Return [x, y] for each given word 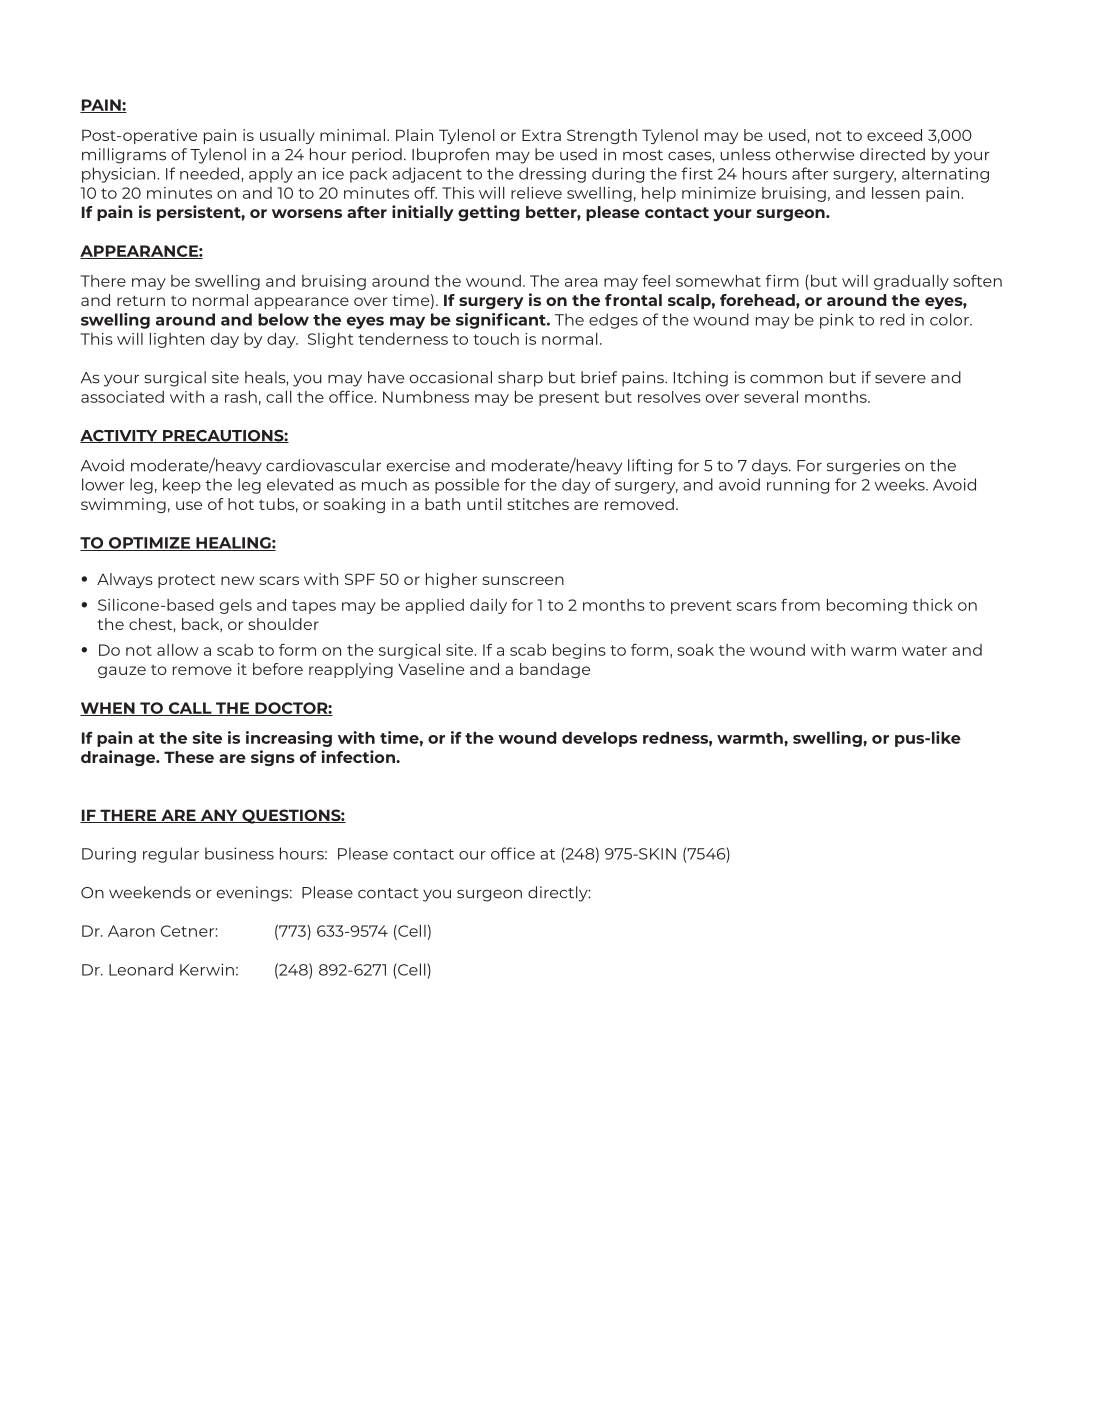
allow [178, 650]
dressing [552, 175]
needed [211, 173]
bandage [555, 670]
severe [900, 379]
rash [241, 397]
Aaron [131, 931]
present [569, 399]
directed [892, 154]
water [924, 650]
